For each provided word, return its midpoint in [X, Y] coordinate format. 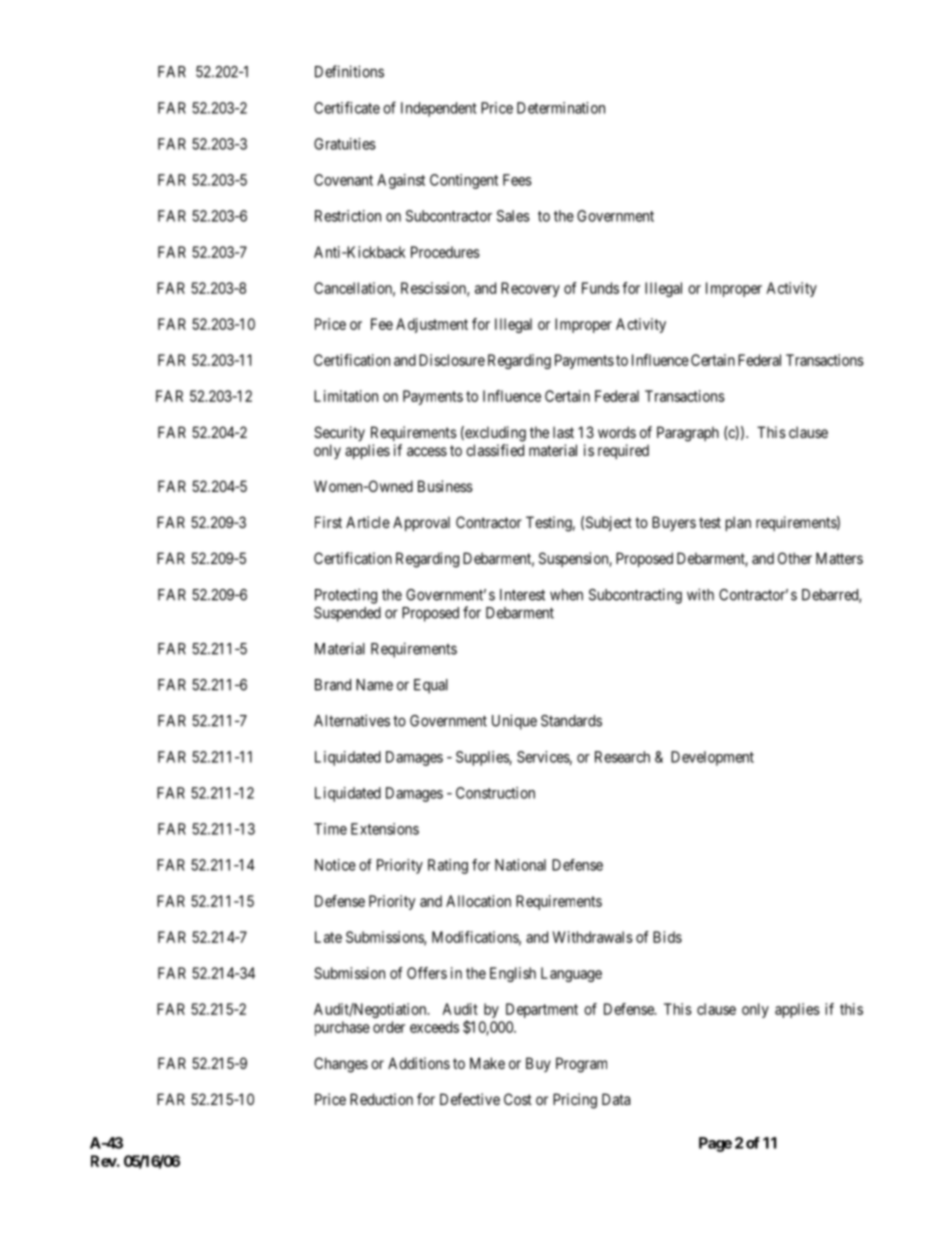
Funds [600, 288]
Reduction [381, 1099]
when [566, 595]
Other [795, 558]
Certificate [347, 107]
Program [581, 1065]
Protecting [346, 596]
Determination [561, 108]
